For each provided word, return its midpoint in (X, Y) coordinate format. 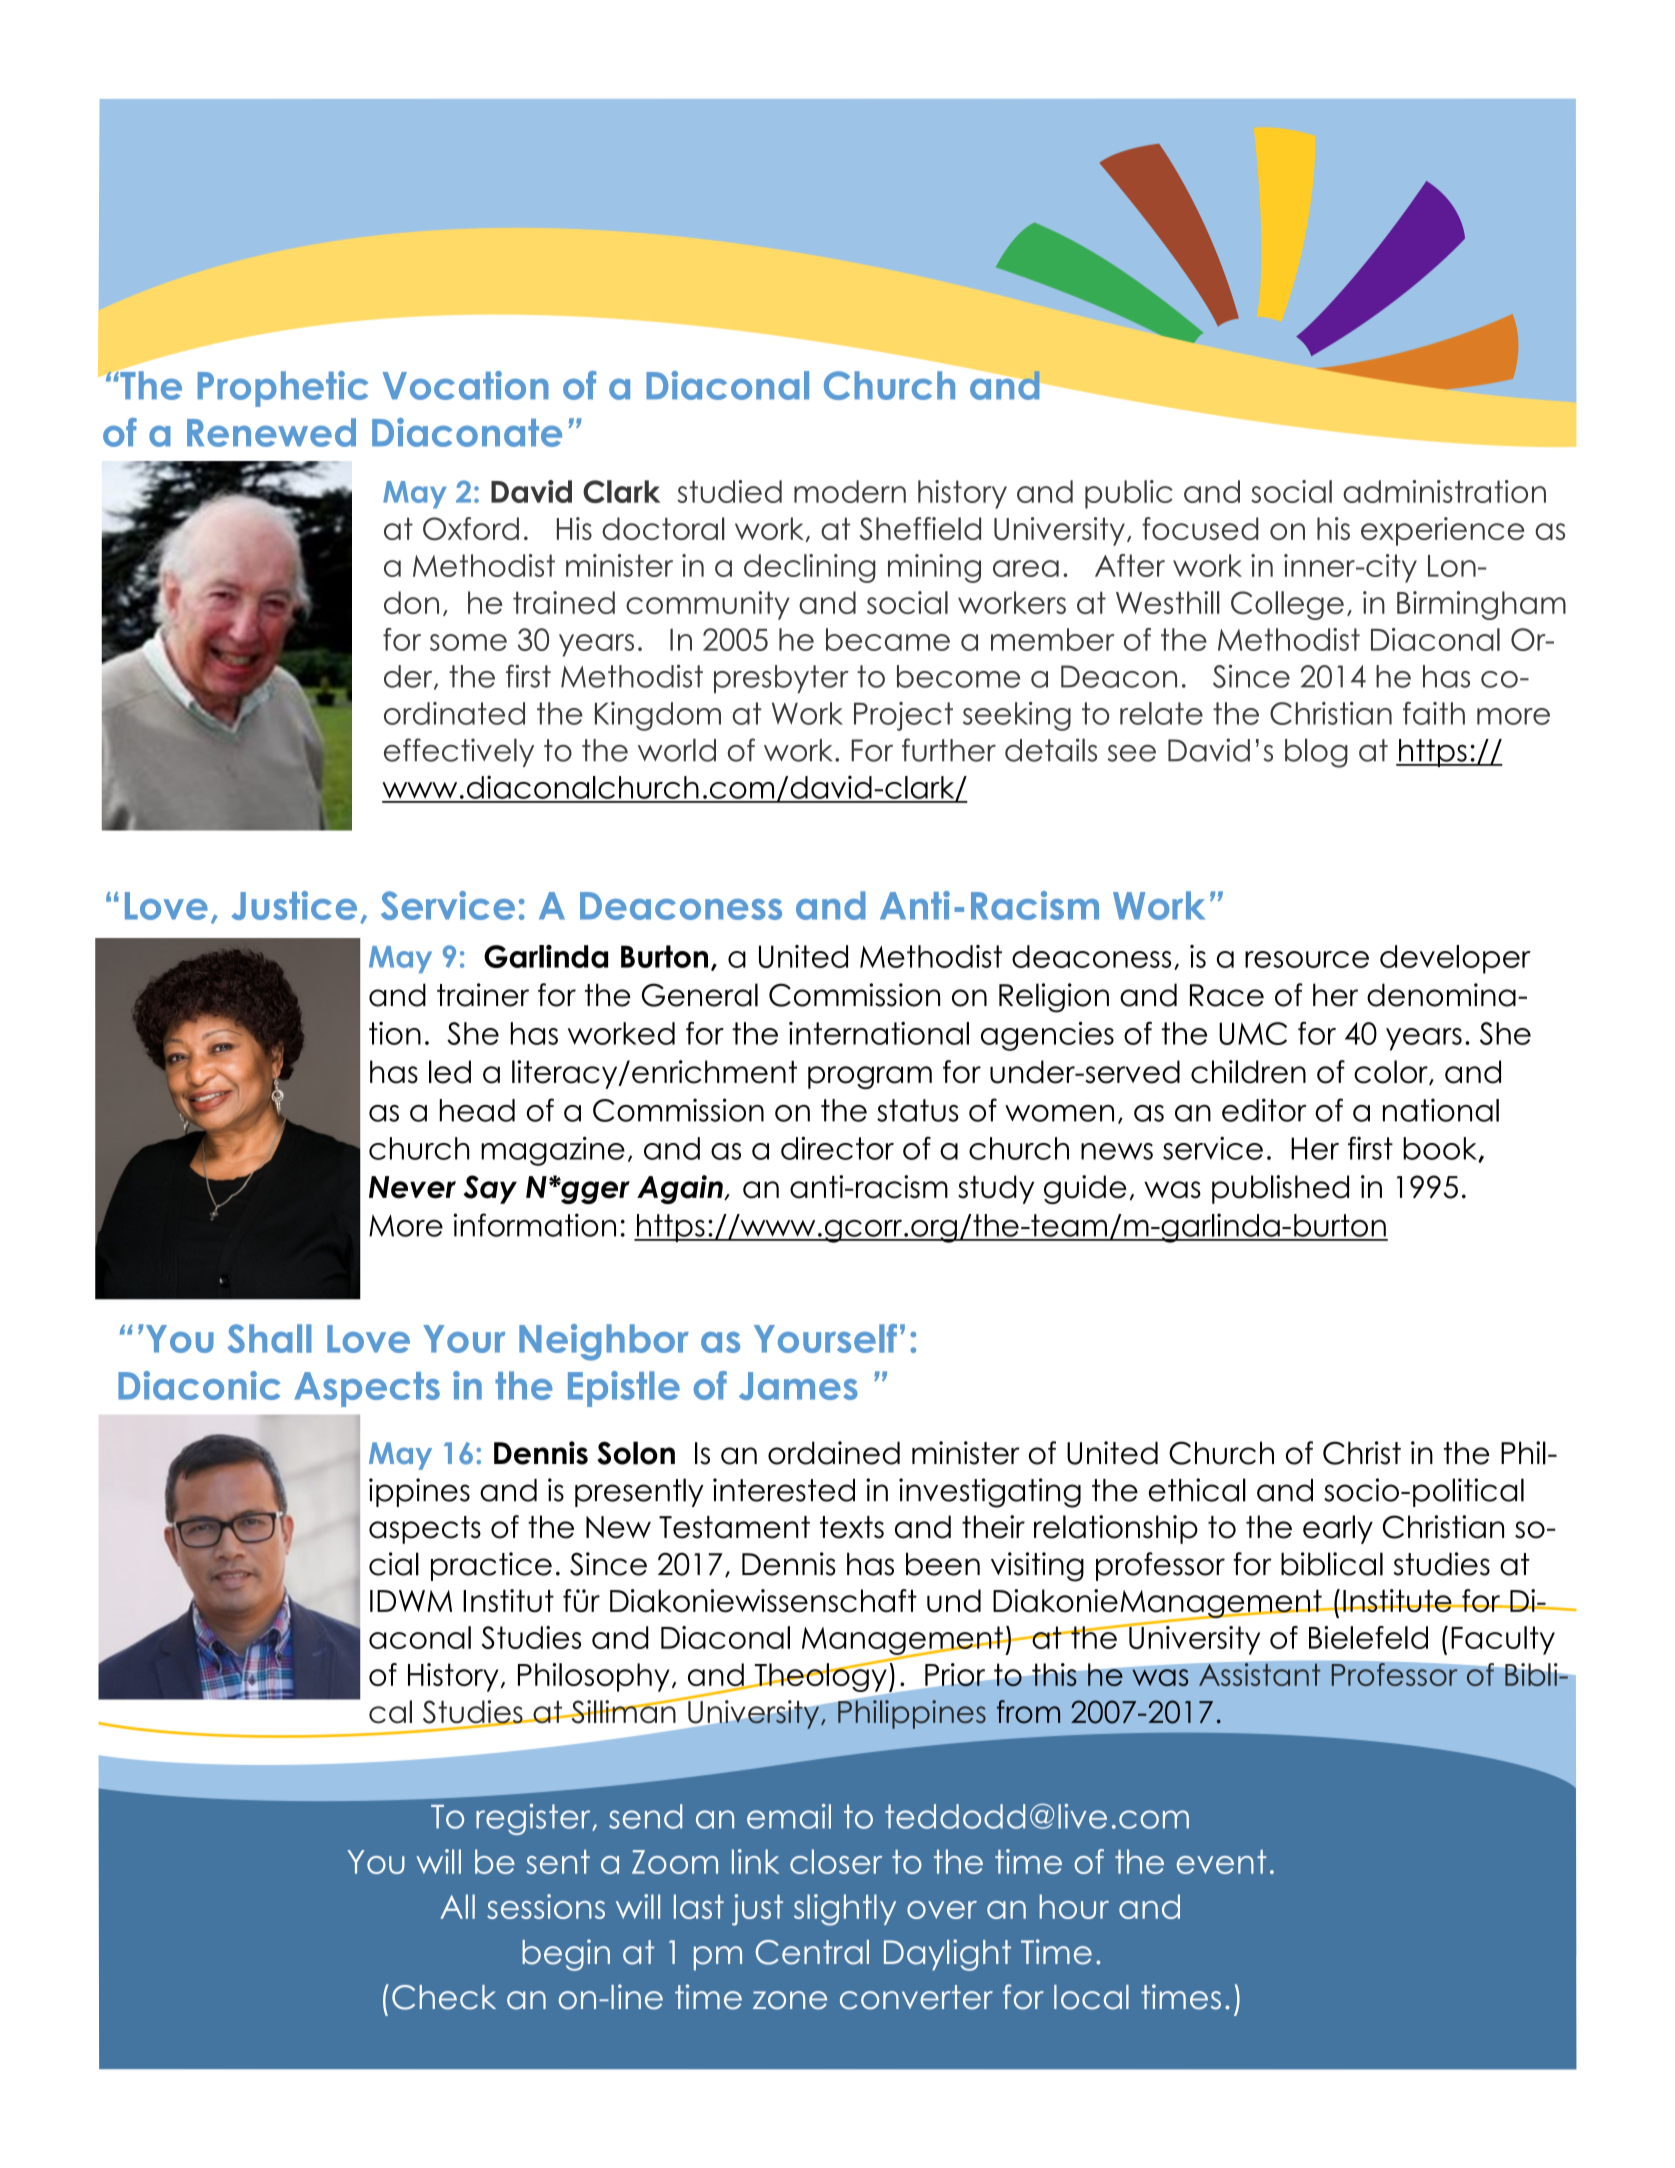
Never (412, 1187)
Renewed (271, 432)
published (1280, 1189)
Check (444, 1997)
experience (1443, 531)
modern (850, 491)
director (837, 1148)
